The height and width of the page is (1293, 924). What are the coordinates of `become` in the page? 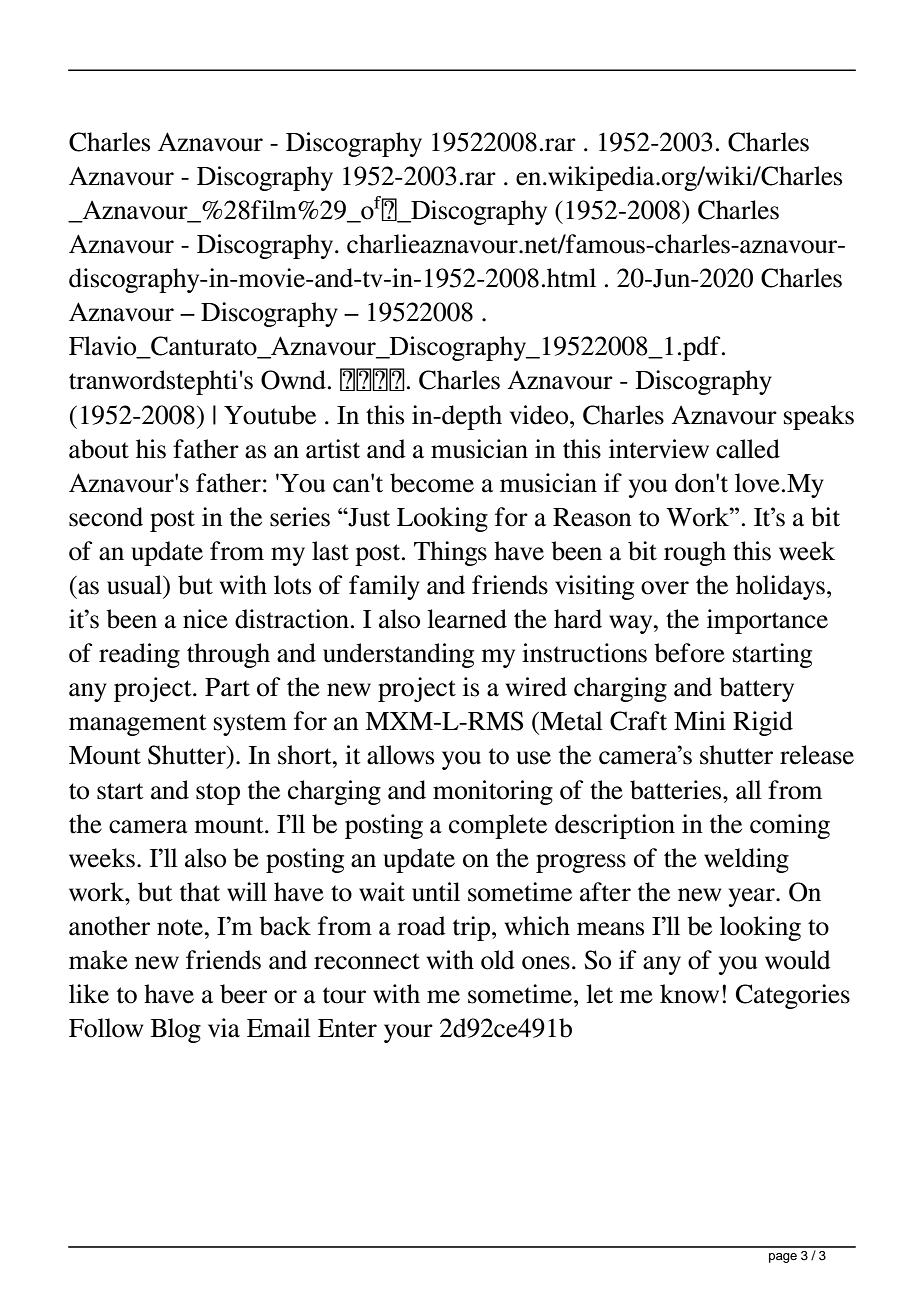 It's located at (432, 483).
